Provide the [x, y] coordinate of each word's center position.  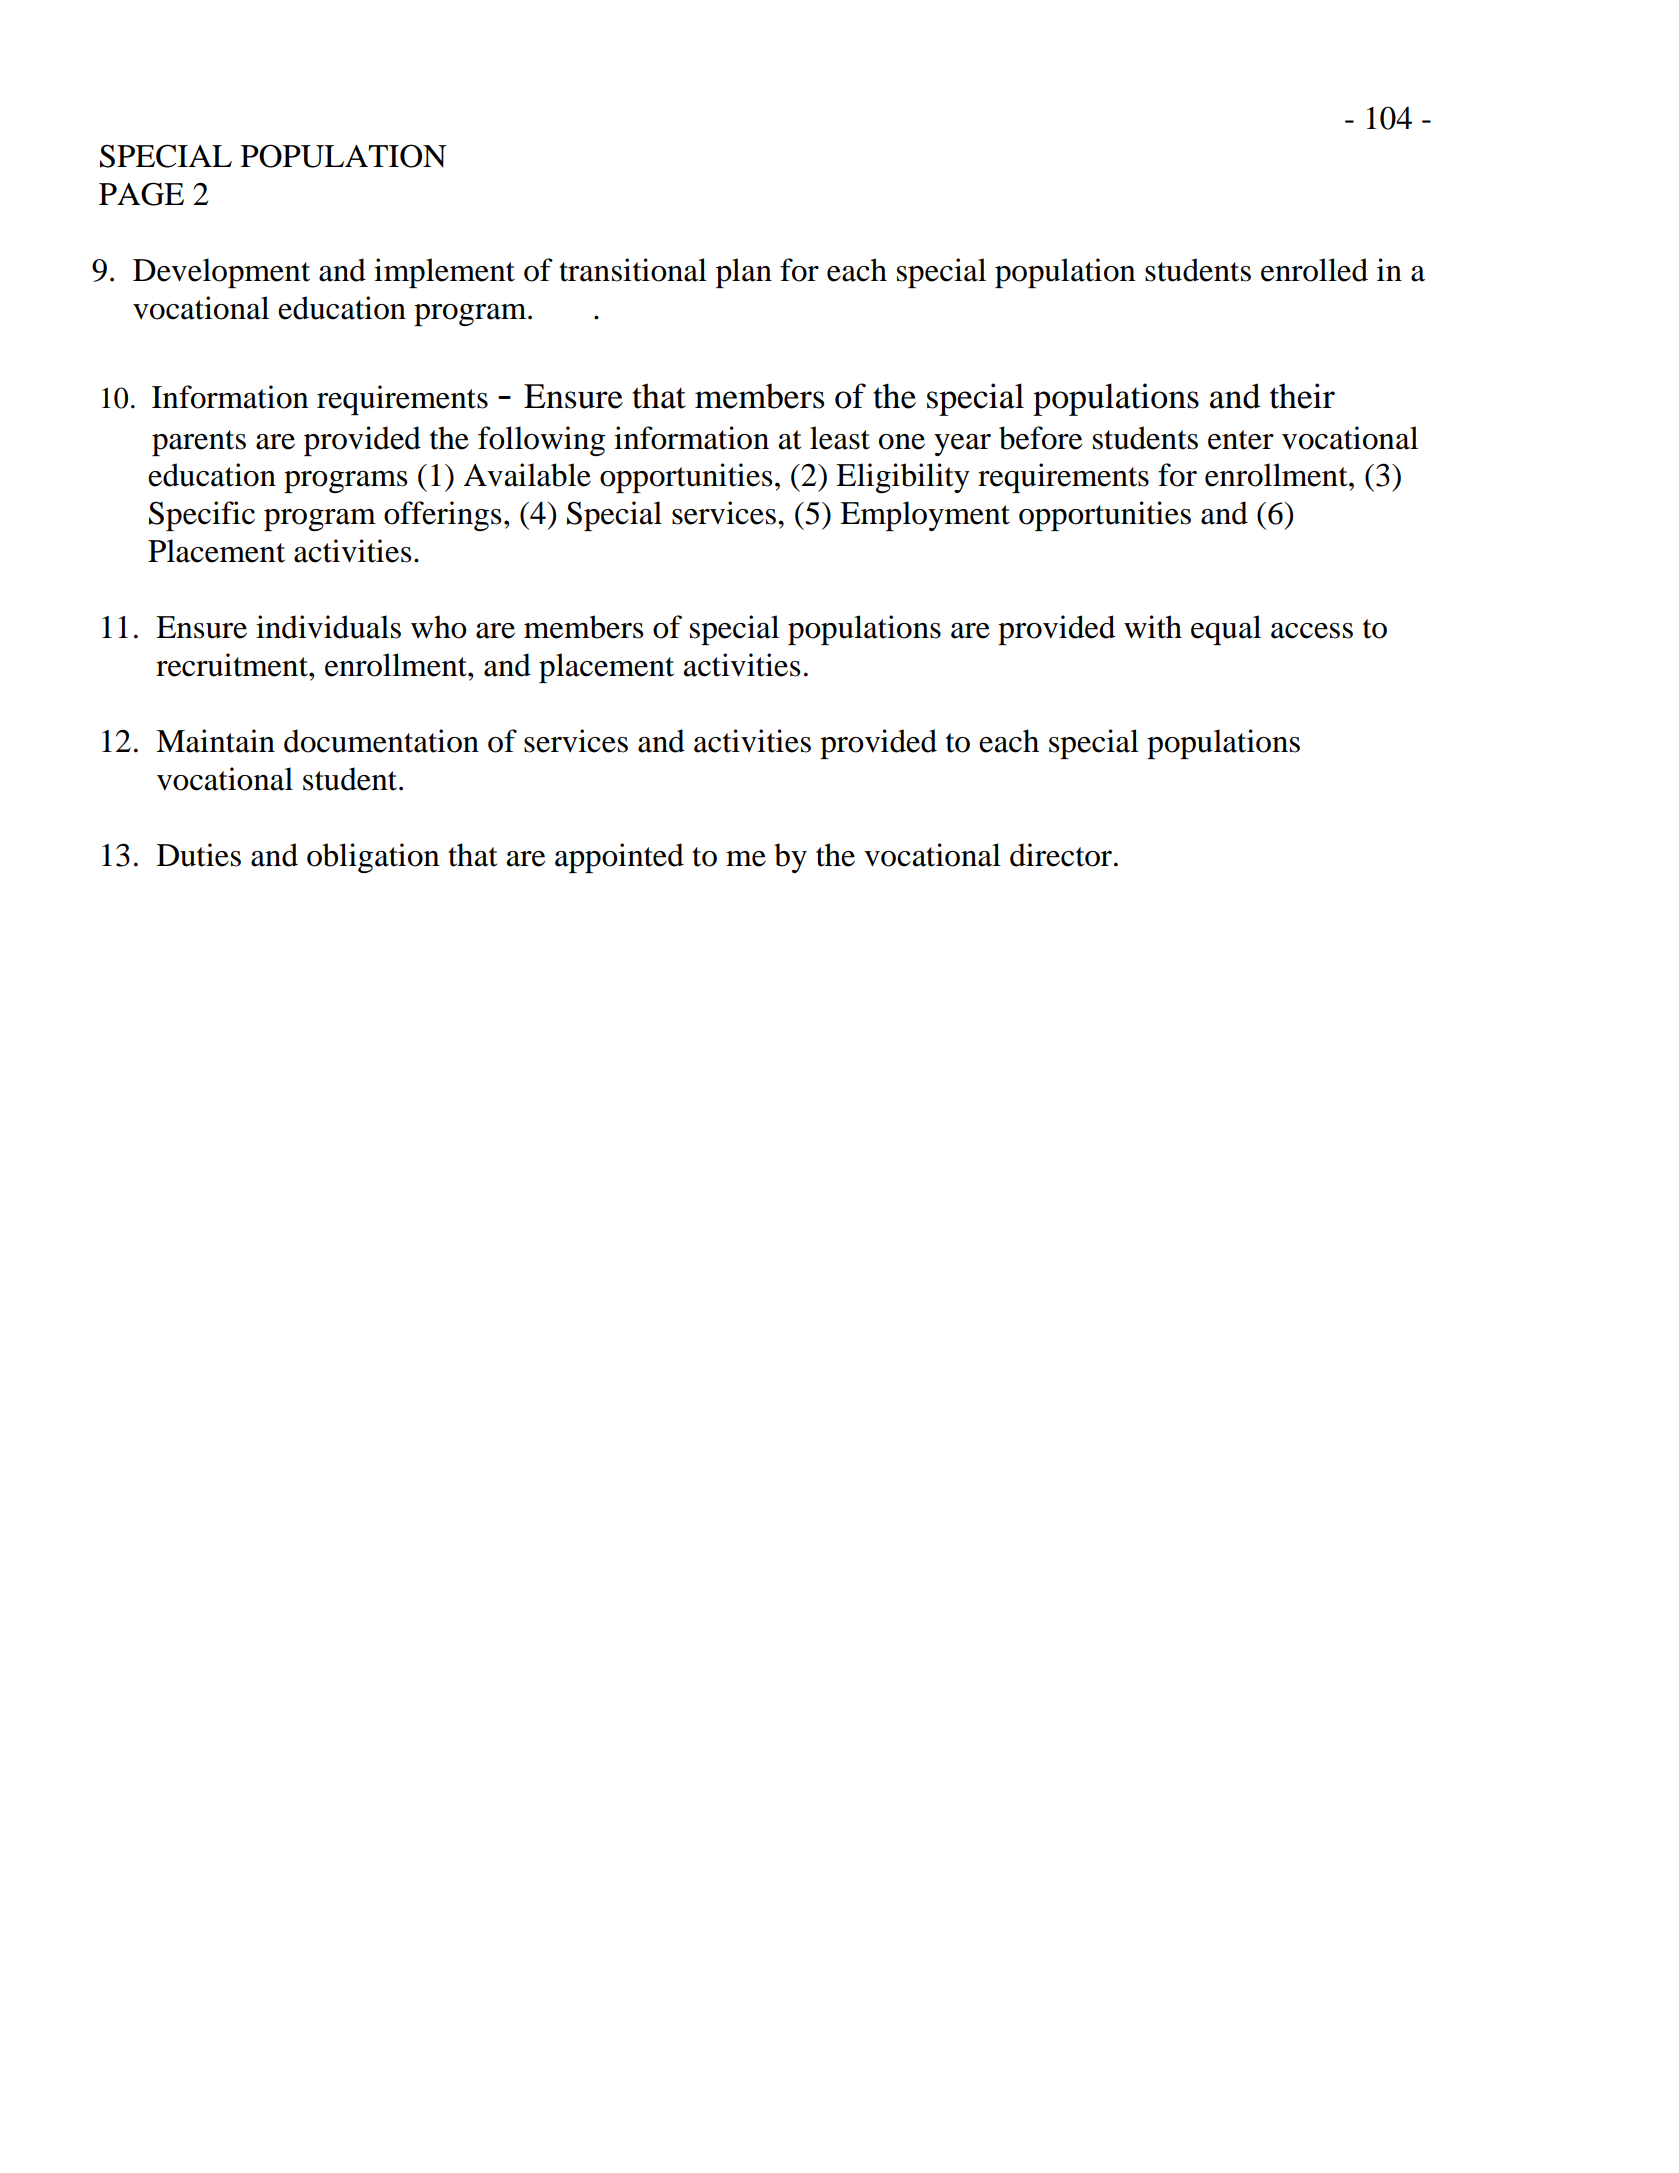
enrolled [1314, 270]
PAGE [141, 194]
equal [1226, 630]
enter [1241, 440]
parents [199, 443]
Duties [199, 855]
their [1302, 396]
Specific [202, 516]
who [439, 627]
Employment [925, 516]
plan [744, 273]
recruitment [233, 665]
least [840, 438]
